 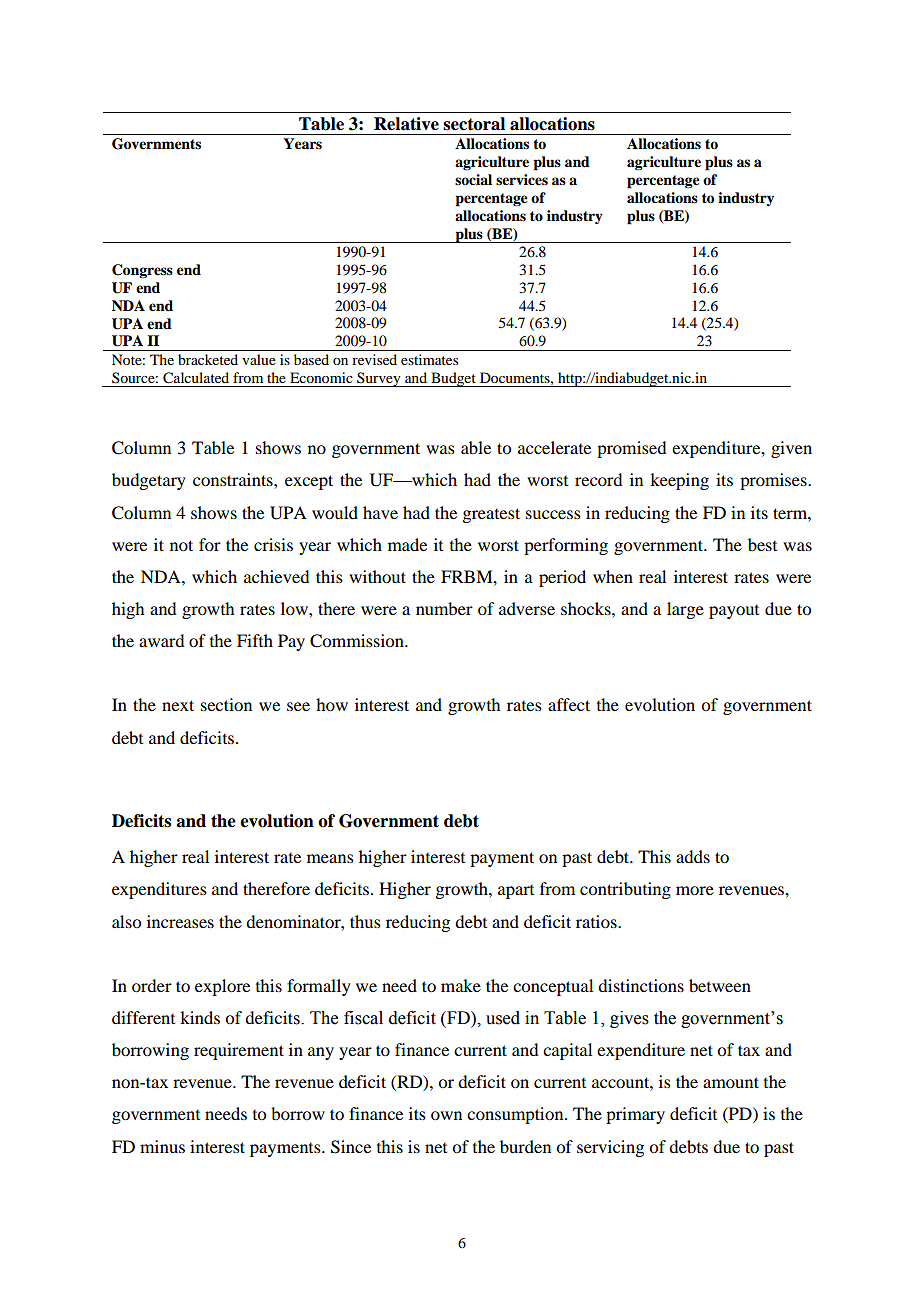 I want to click on number, so click(x=444, y=608).
